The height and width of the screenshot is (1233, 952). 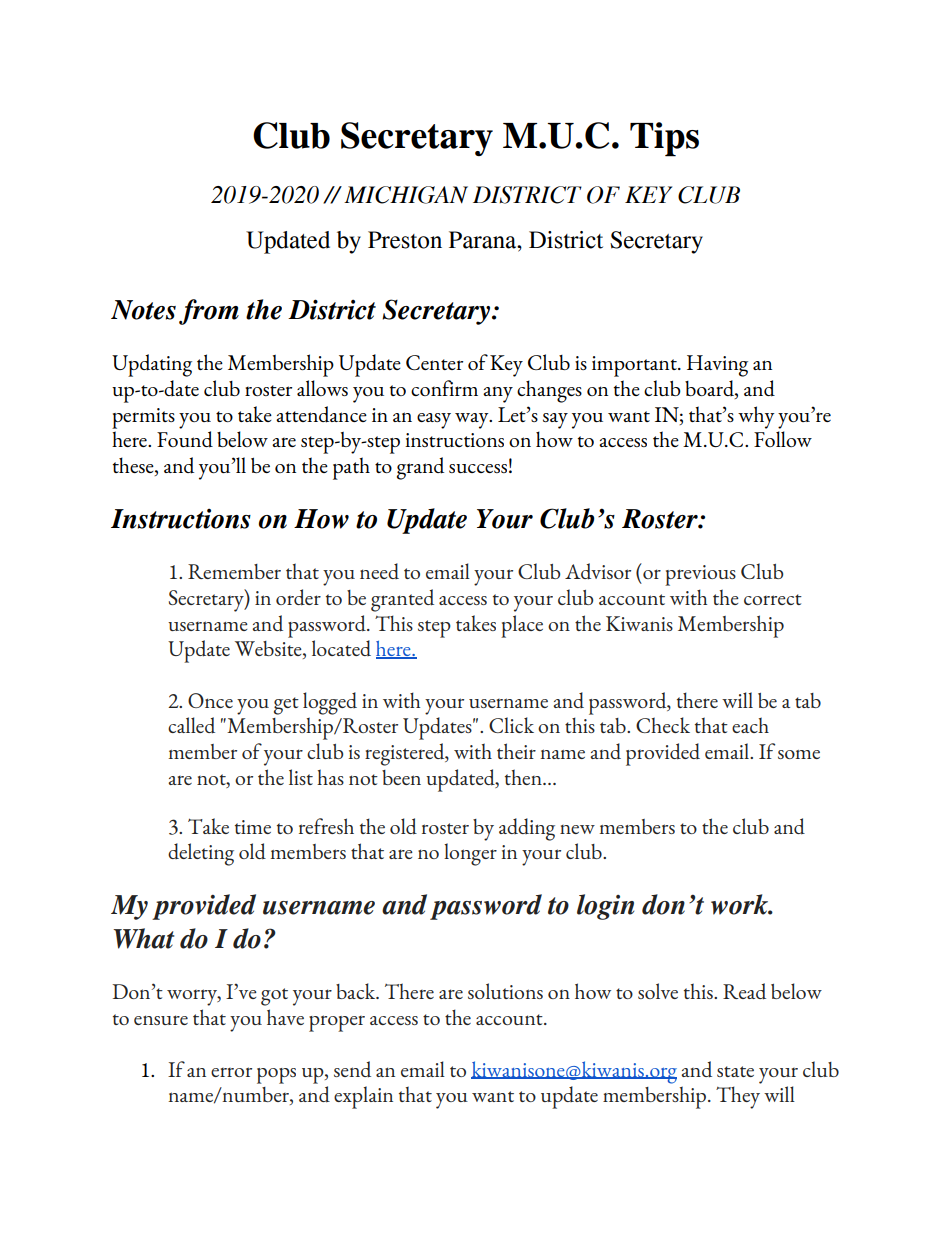 What do you see at coordinates (498, 395) in the screenshot?
I see `any` at bounding box center [498, 395].
